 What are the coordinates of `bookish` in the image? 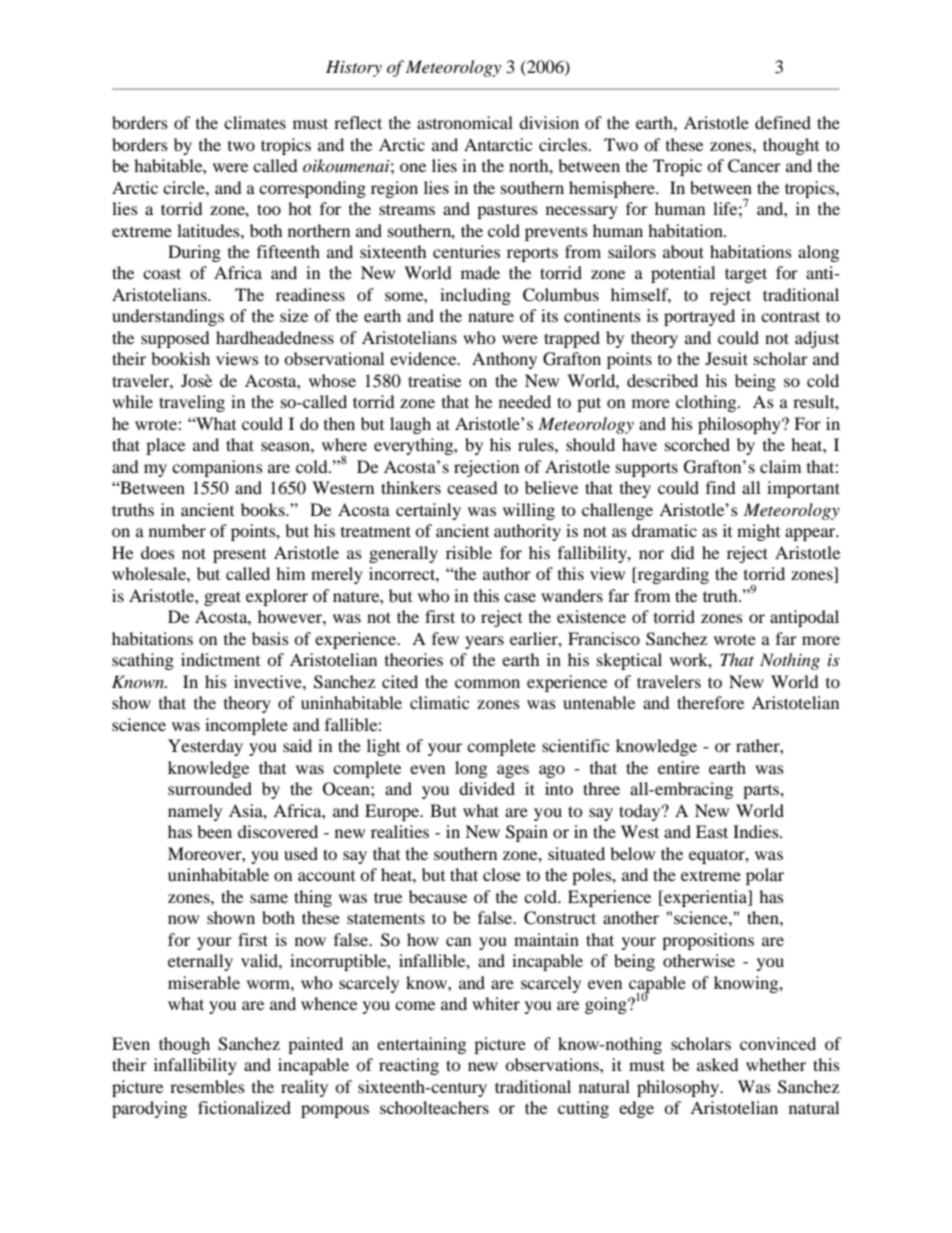 It's located at (180, 358).
